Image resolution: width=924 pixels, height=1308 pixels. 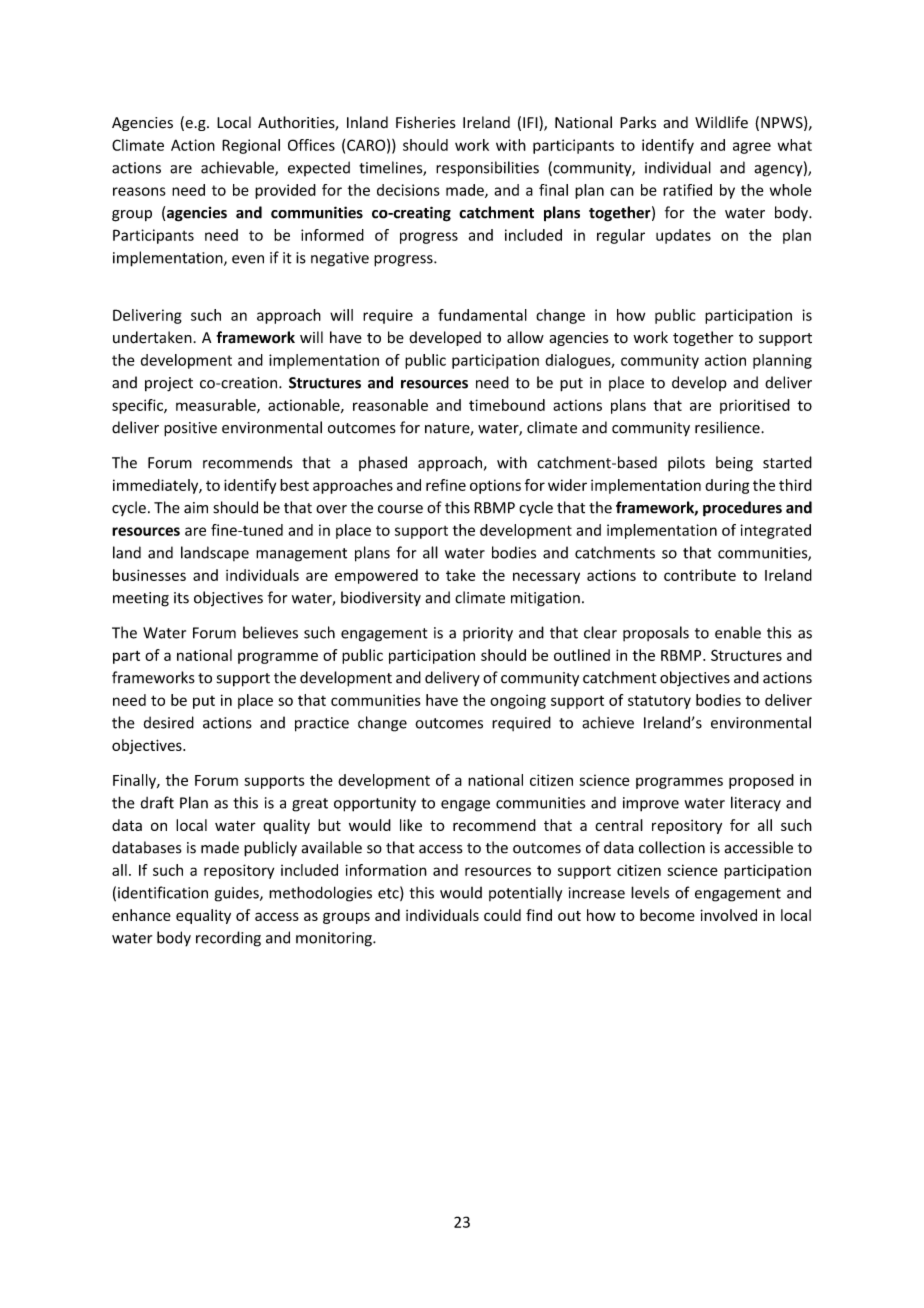 I want to click on responsibilities, so click(x=487, y=169).
